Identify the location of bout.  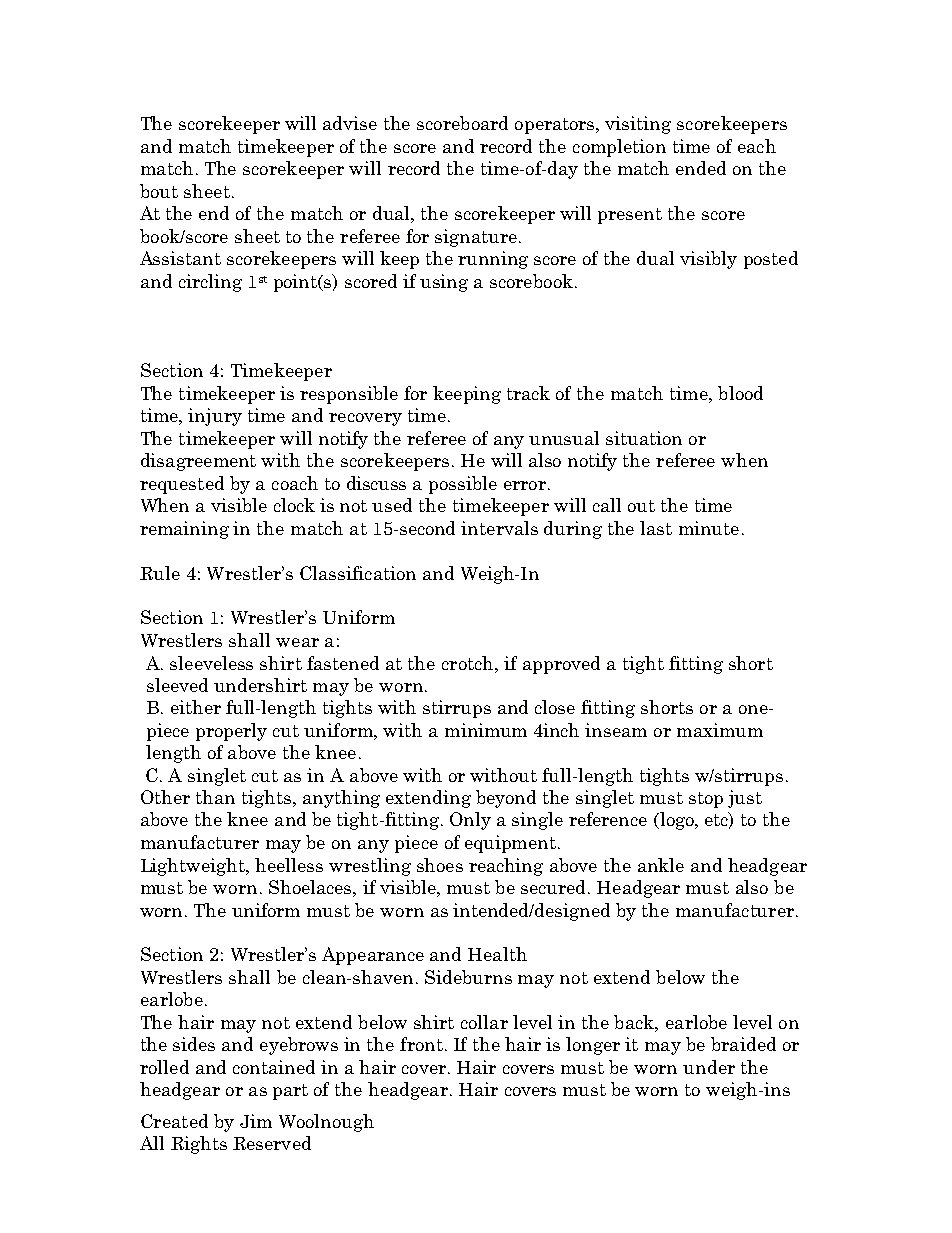
(159, 191).
